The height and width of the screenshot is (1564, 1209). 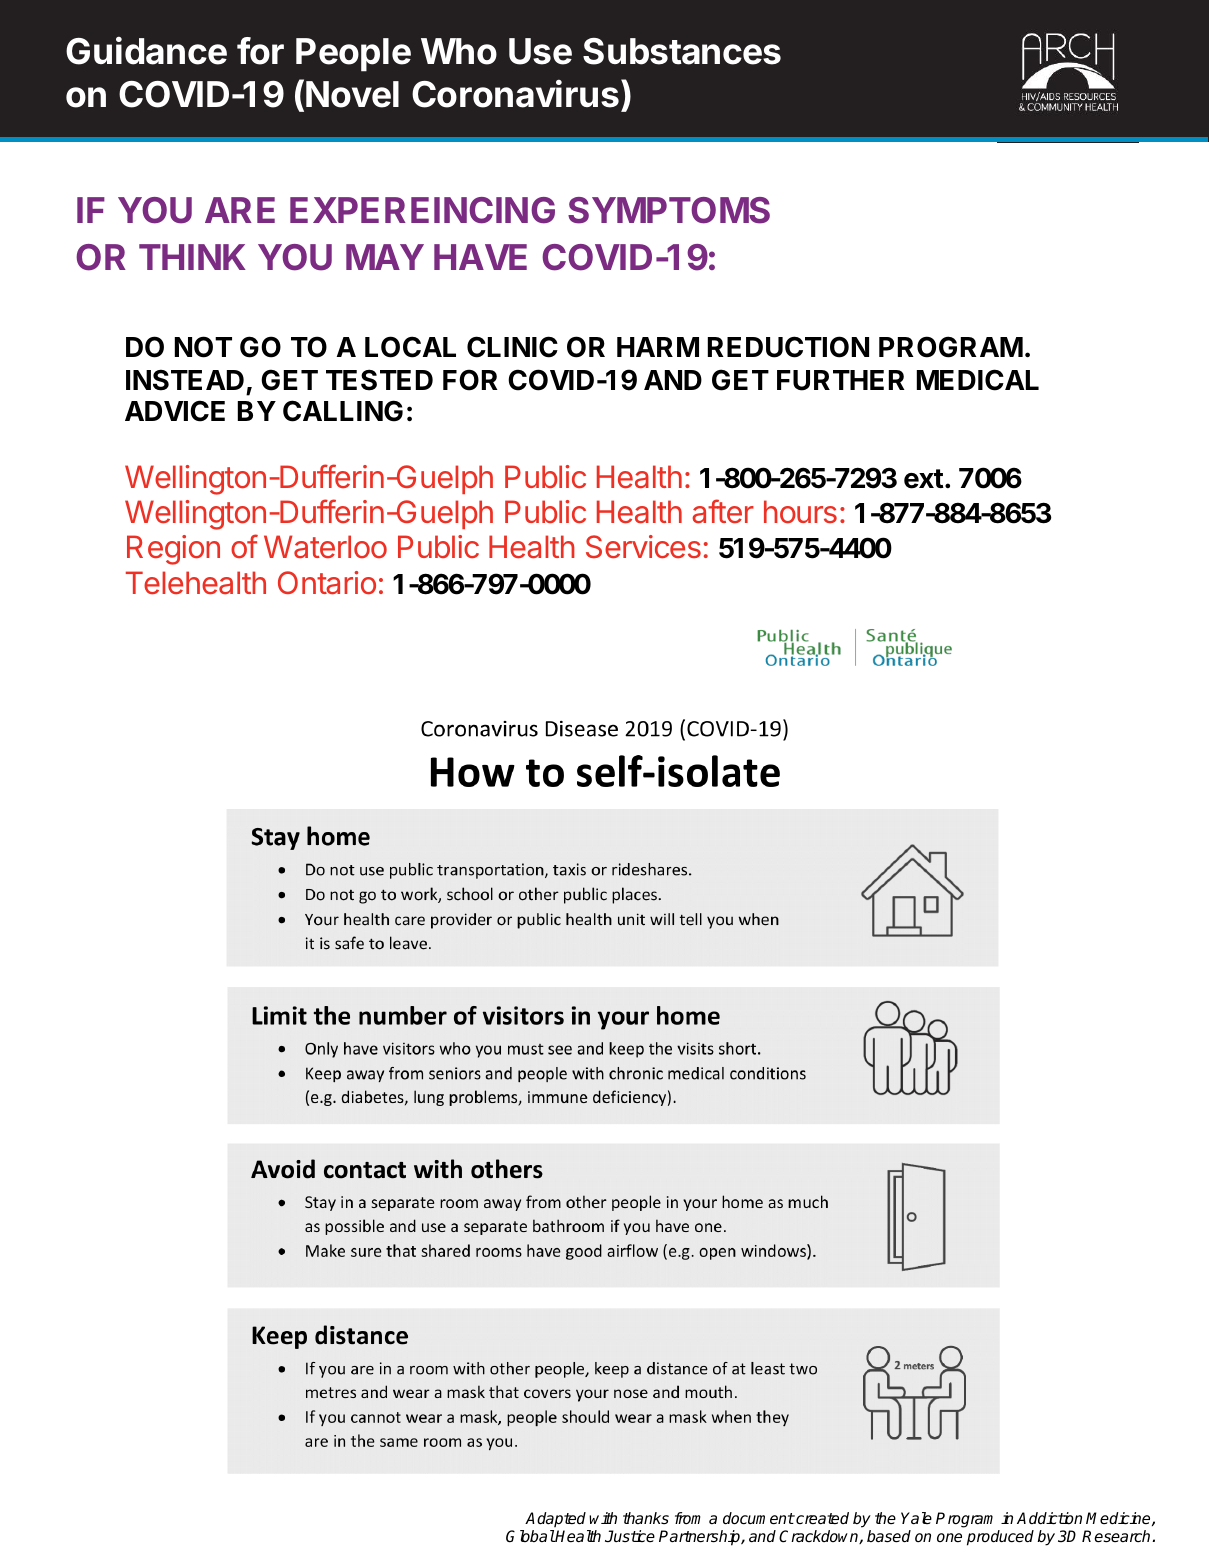 I want to click on Ontario, so click(x=327, y=583).
